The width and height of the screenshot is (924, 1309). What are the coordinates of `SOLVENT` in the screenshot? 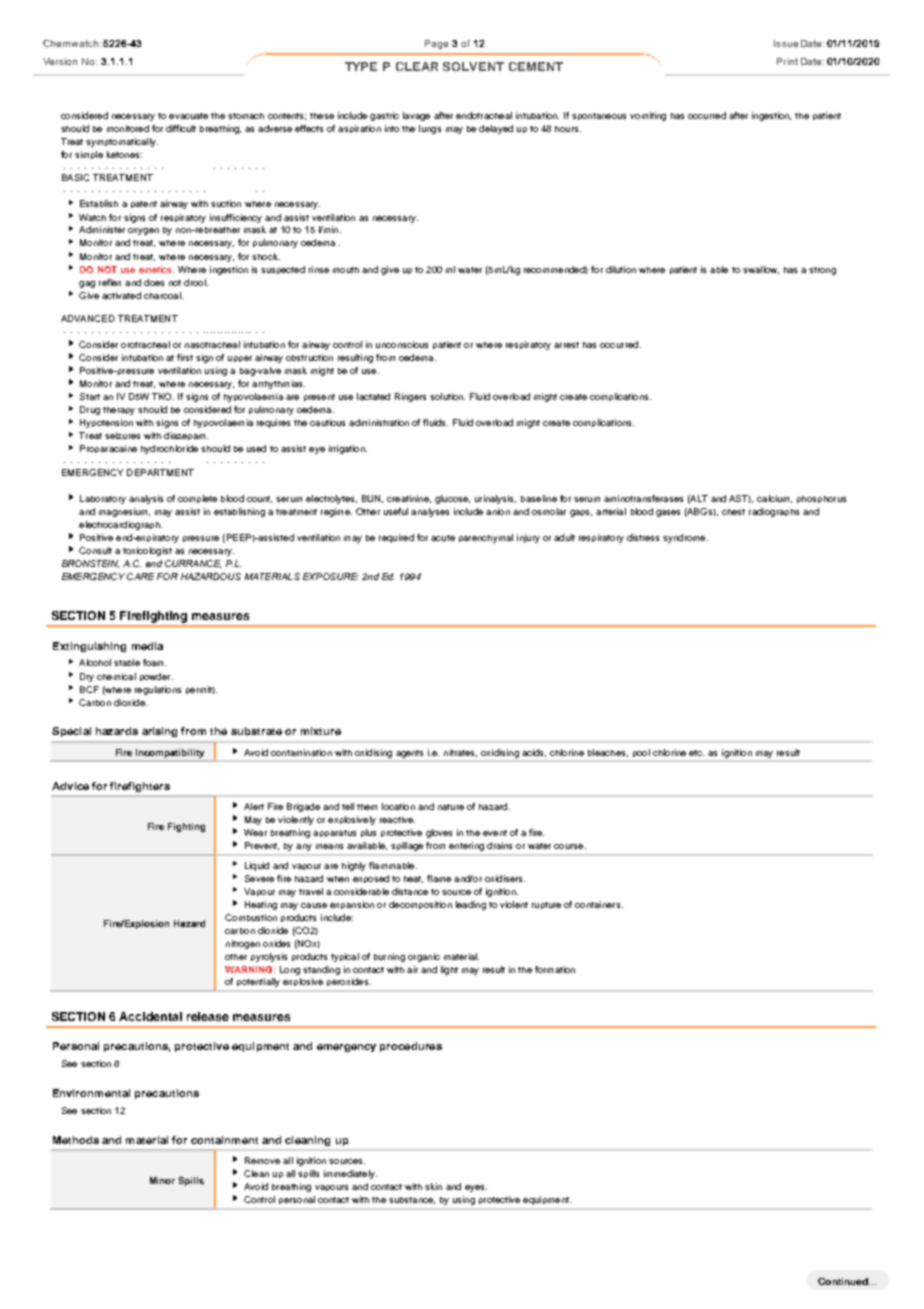 It's located at (473, 66).
